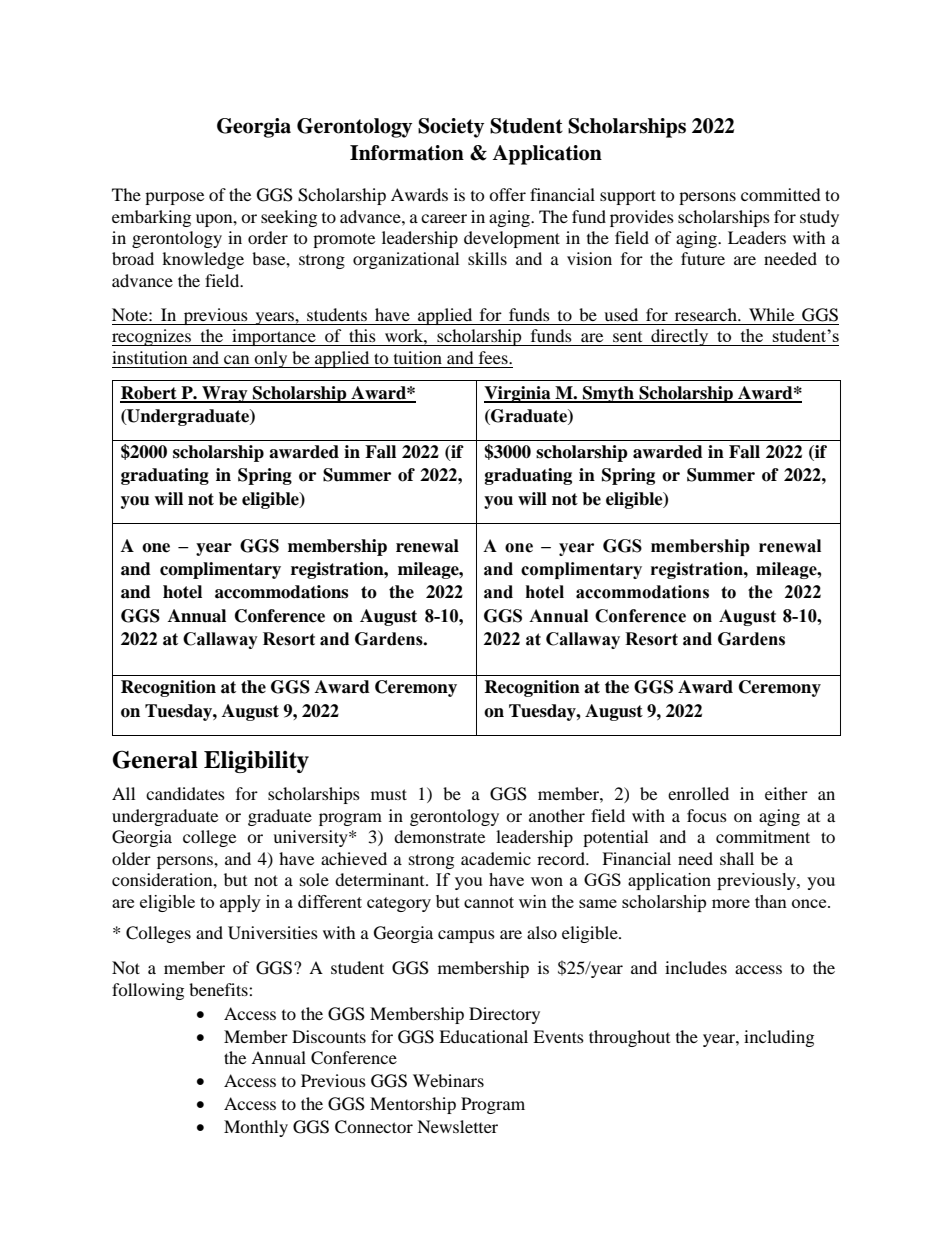 This document has width=952, height=1233. Describe the element at coordinates (698, 793) in the document. I see `enrolled` at that location.
